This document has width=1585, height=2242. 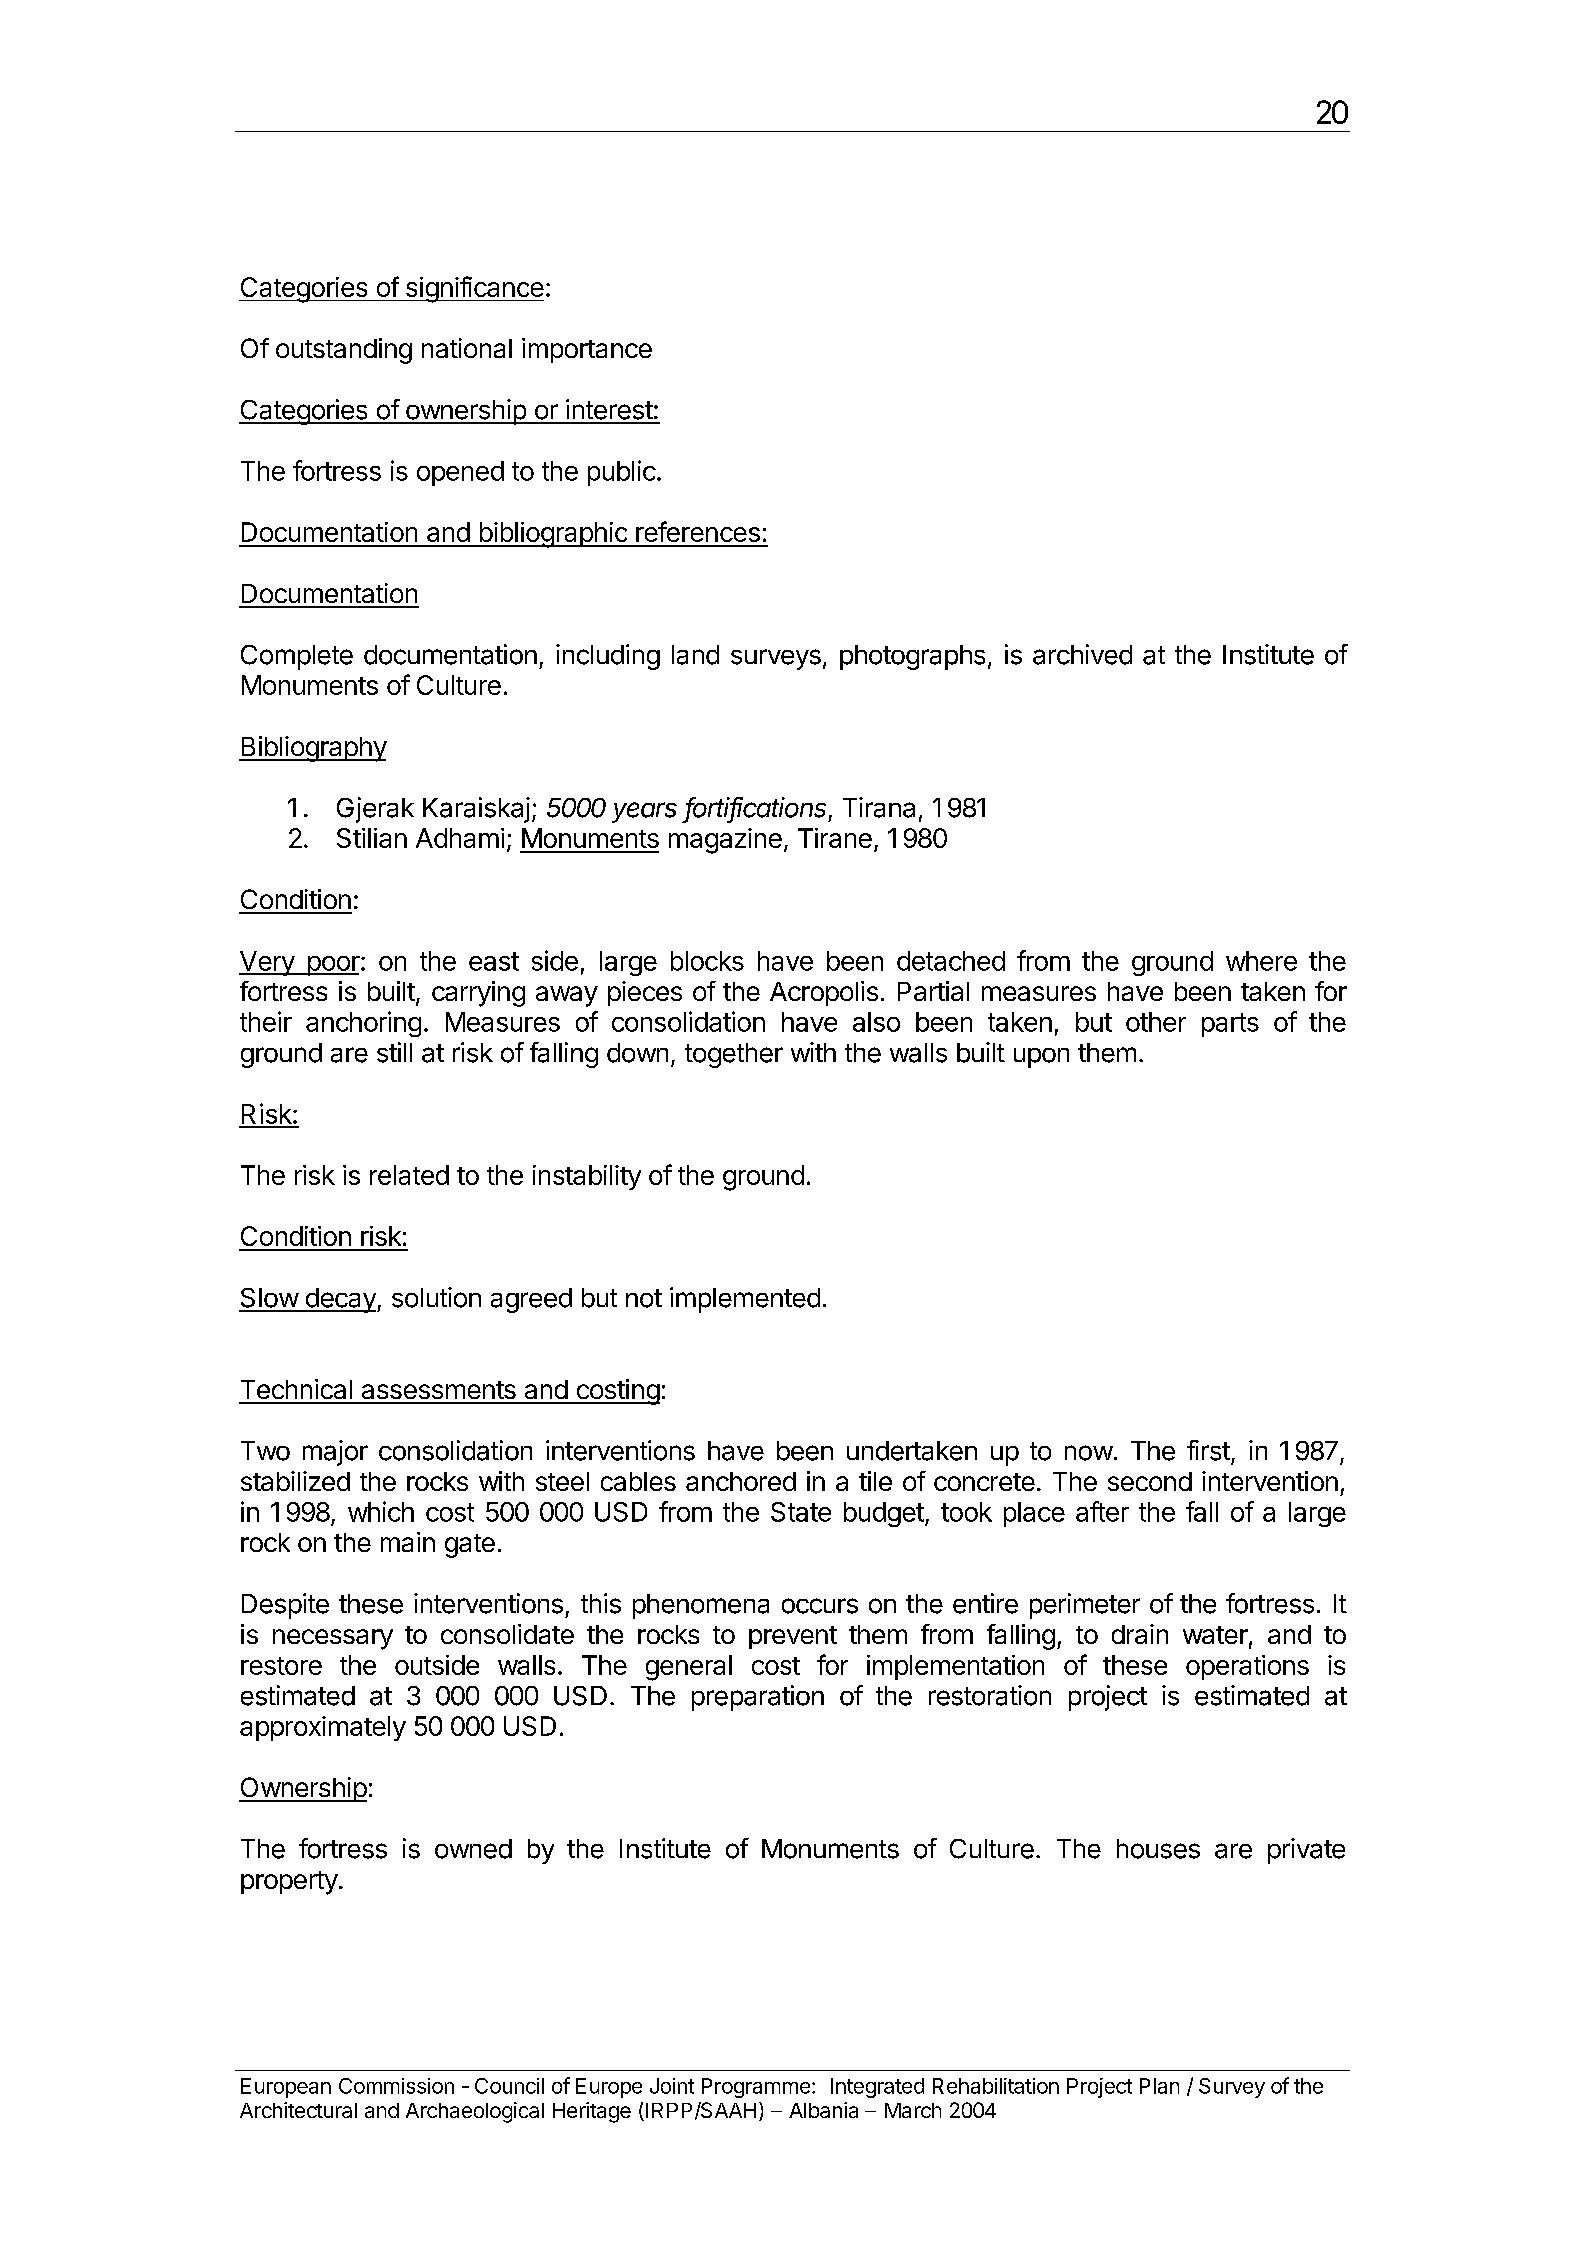 What do you see at coordinates (756, 2088) in the document?
I see `Programme` at bounding box center [756, 2088].
